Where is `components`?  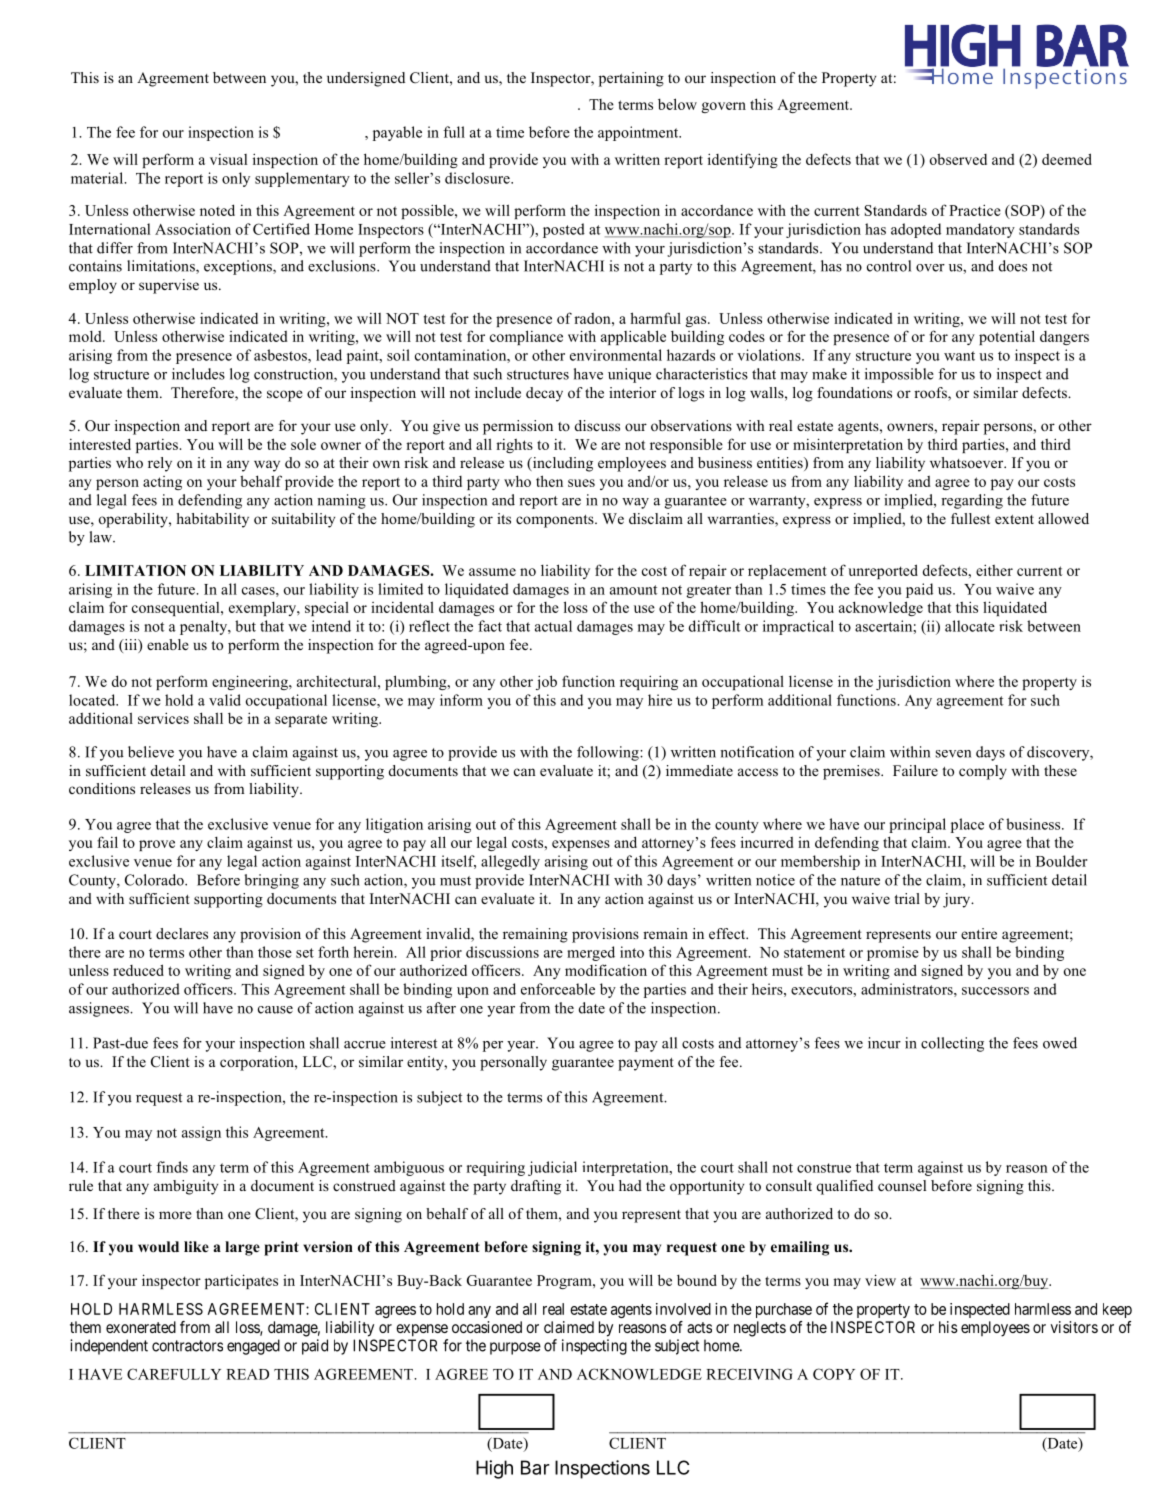
components is located at coordinates (556, 521).
